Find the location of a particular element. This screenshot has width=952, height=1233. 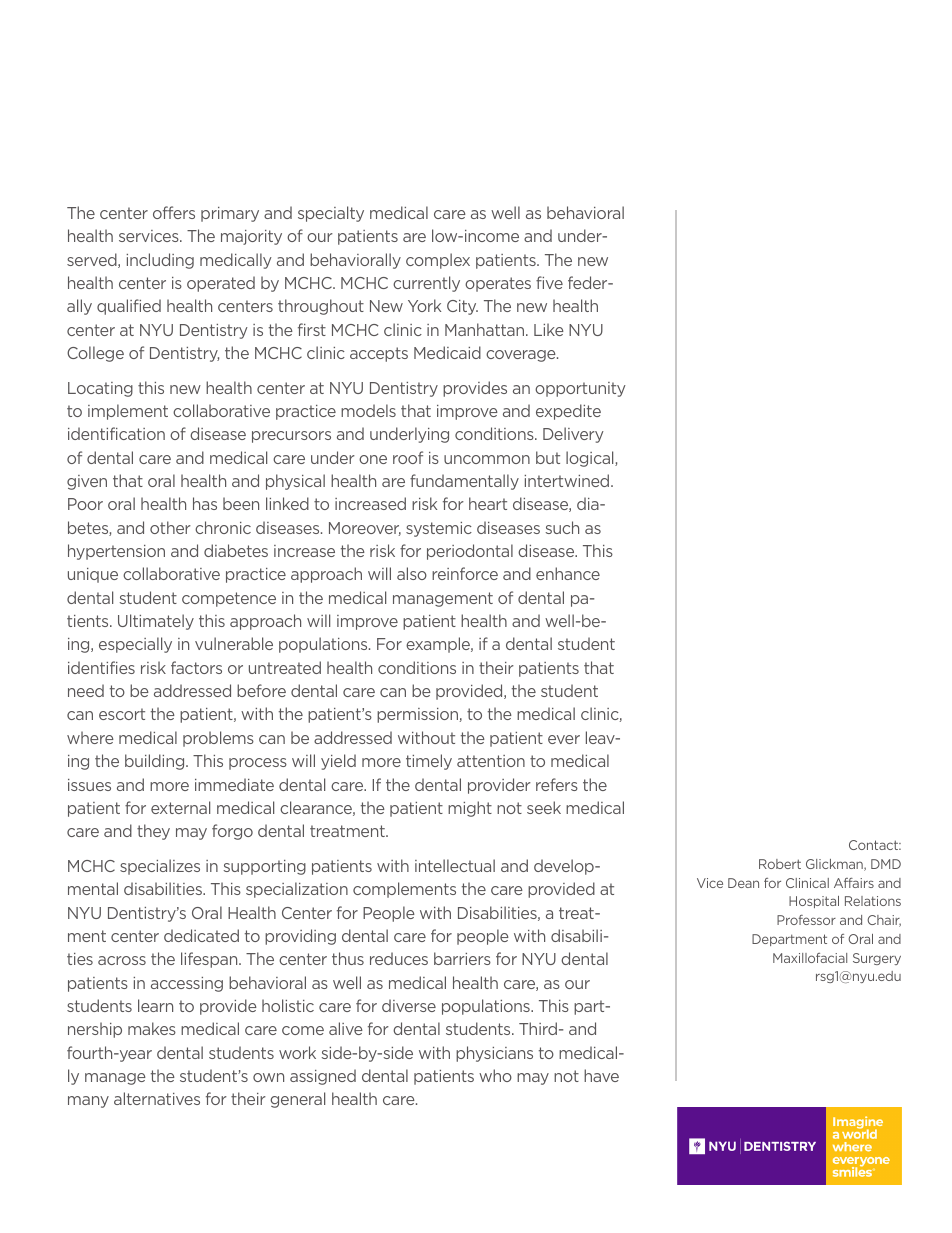

alternatives is located at coordinates (157, 1098).
